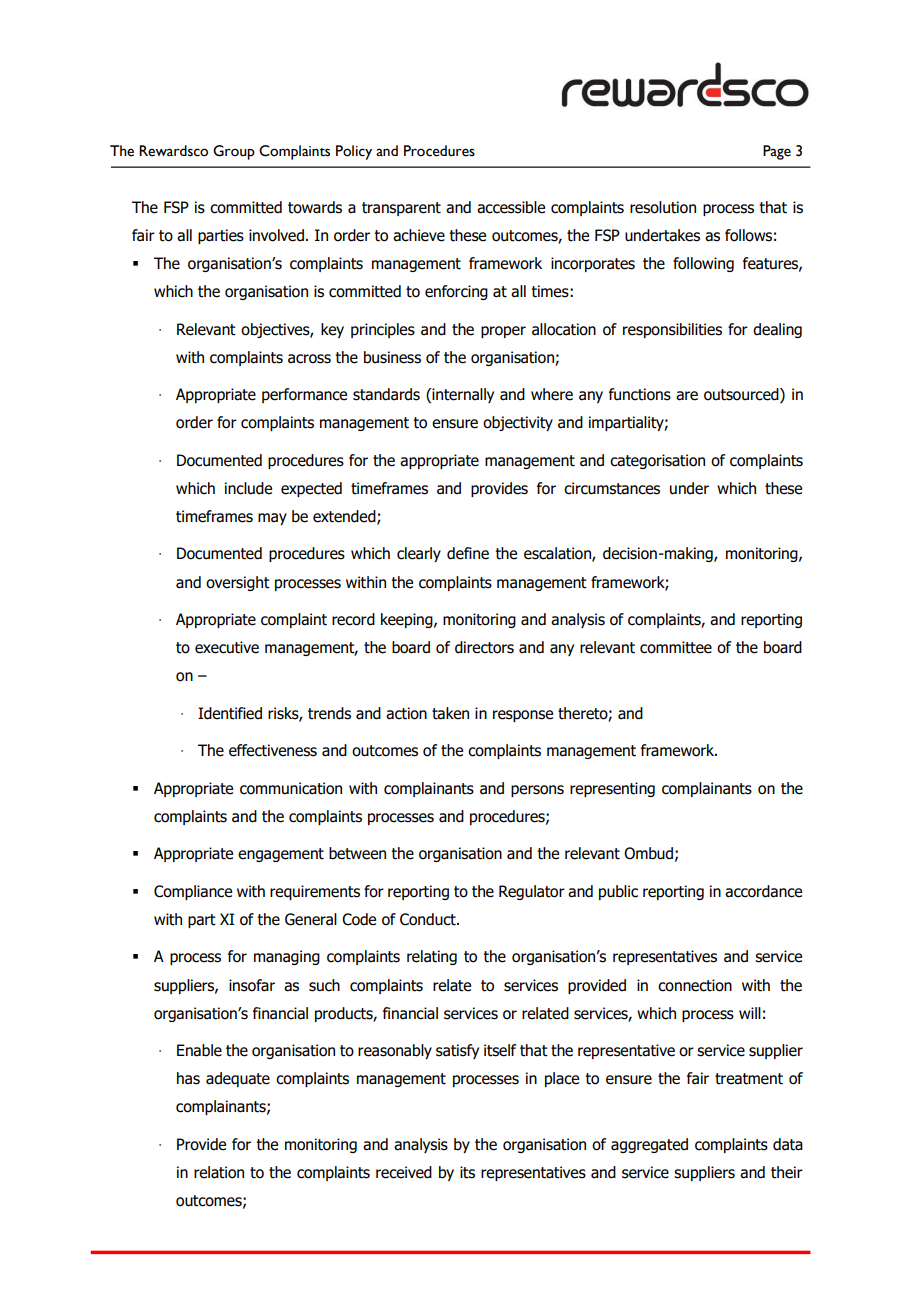  I want to click on outsourced, so click(742, 395).
